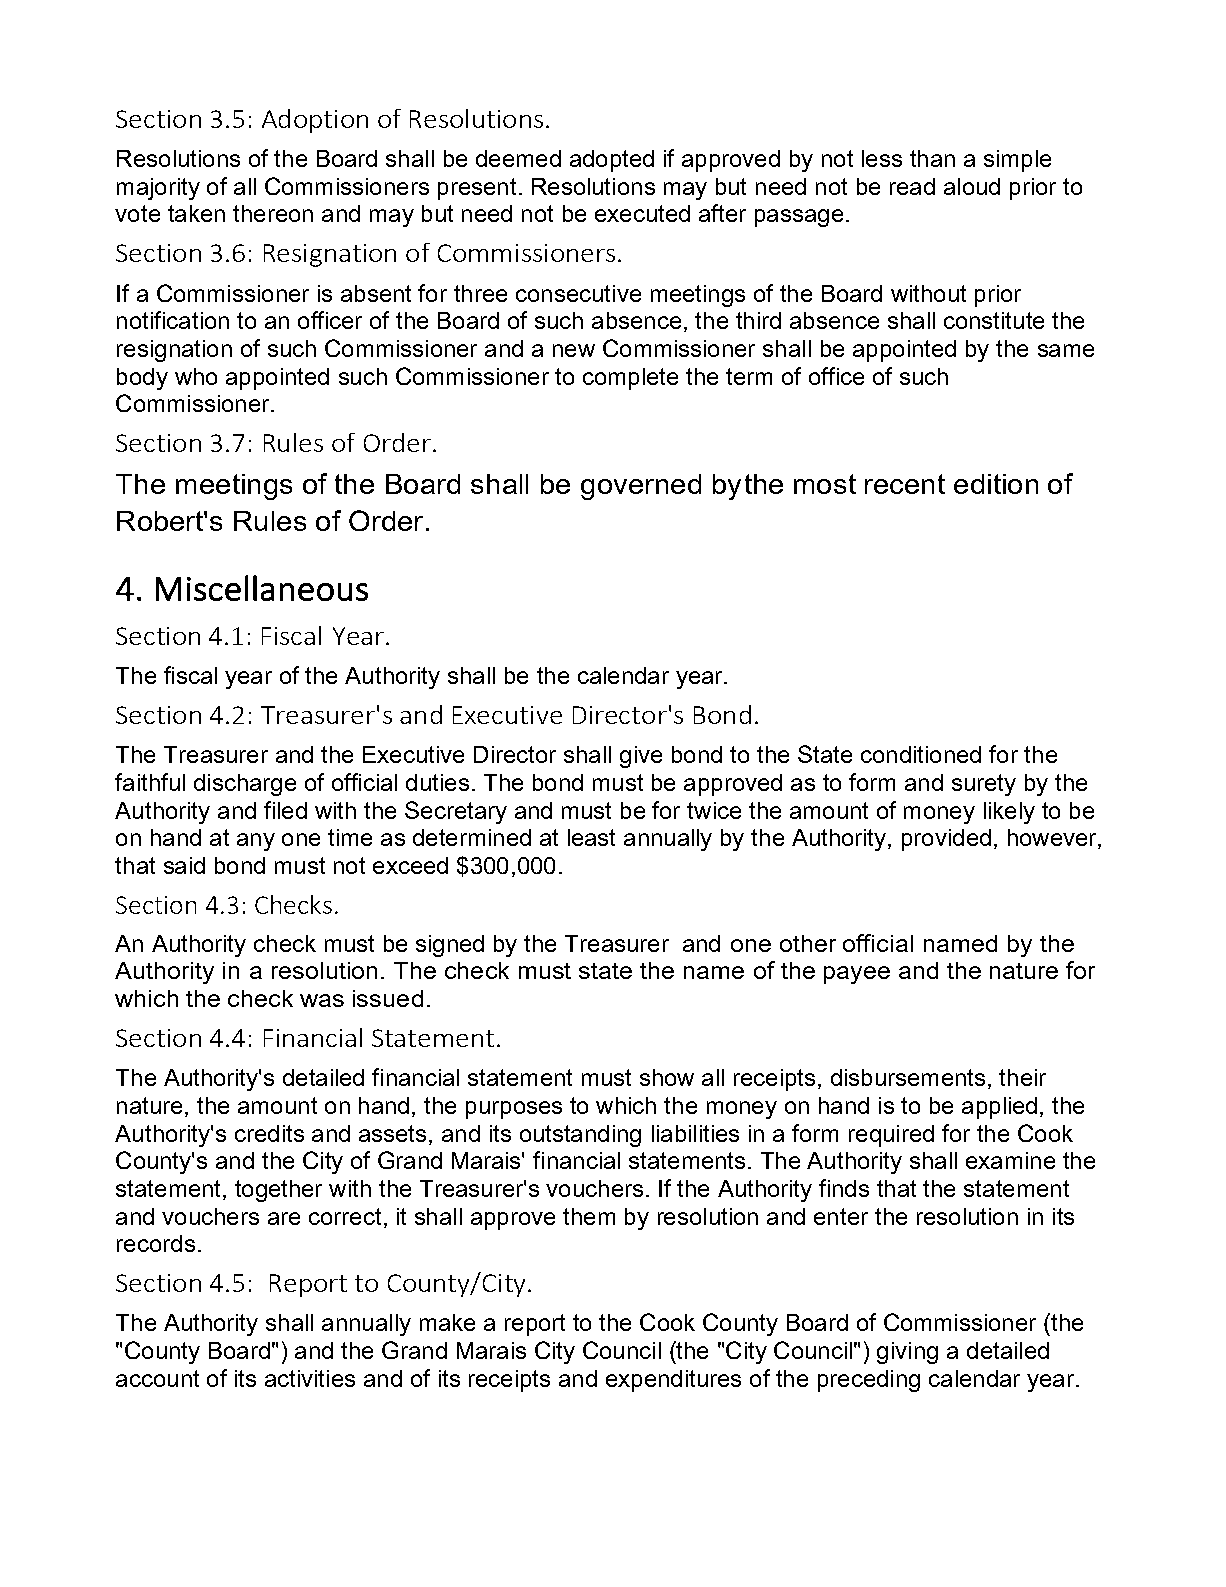  What do you see at coordinates (322, 1000) in the page?
I see `was` at bounding box center [322, 1000].
